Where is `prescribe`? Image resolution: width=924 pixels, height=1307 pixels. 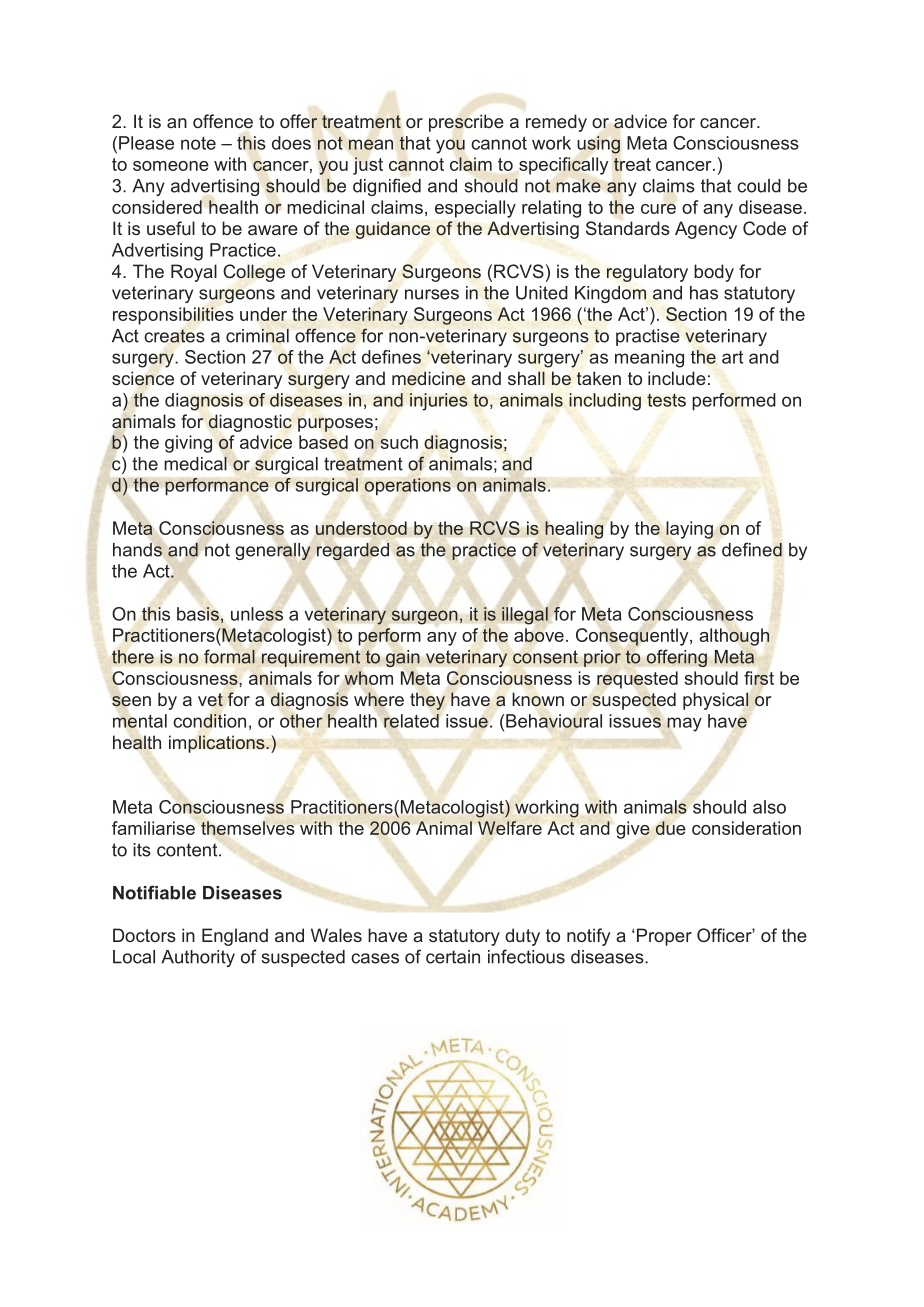 prescribe is located at coordinates (466, 123).
